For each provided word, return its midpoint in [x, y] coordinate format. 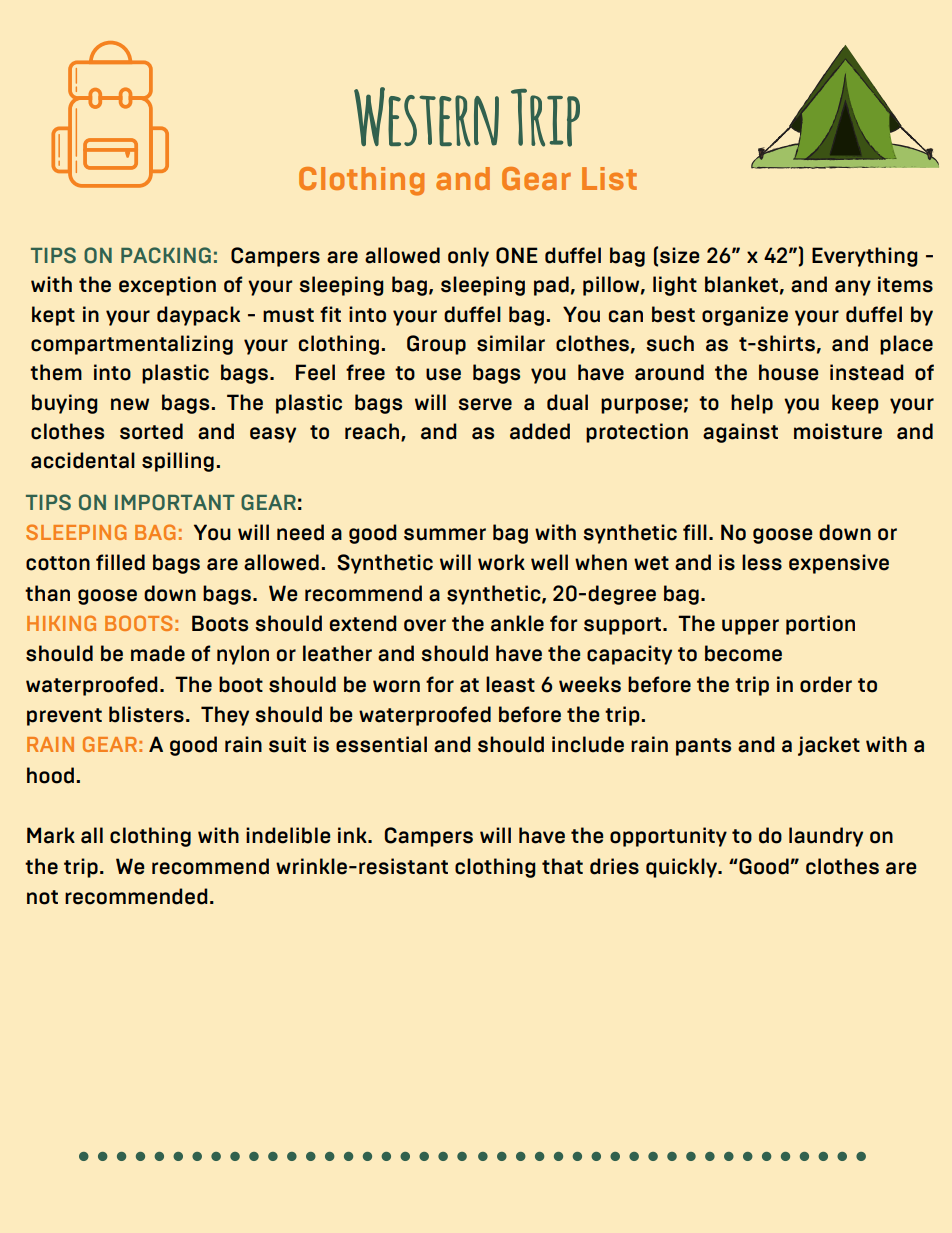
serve [485, 404]
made [158, 653]
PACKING [166, 255]
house [788, 372]
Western [426, 117]
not [42, 897]
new [130, 404]
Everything [865, 257]
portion [820, 625]
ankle [517, 623]
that [562, 866]
